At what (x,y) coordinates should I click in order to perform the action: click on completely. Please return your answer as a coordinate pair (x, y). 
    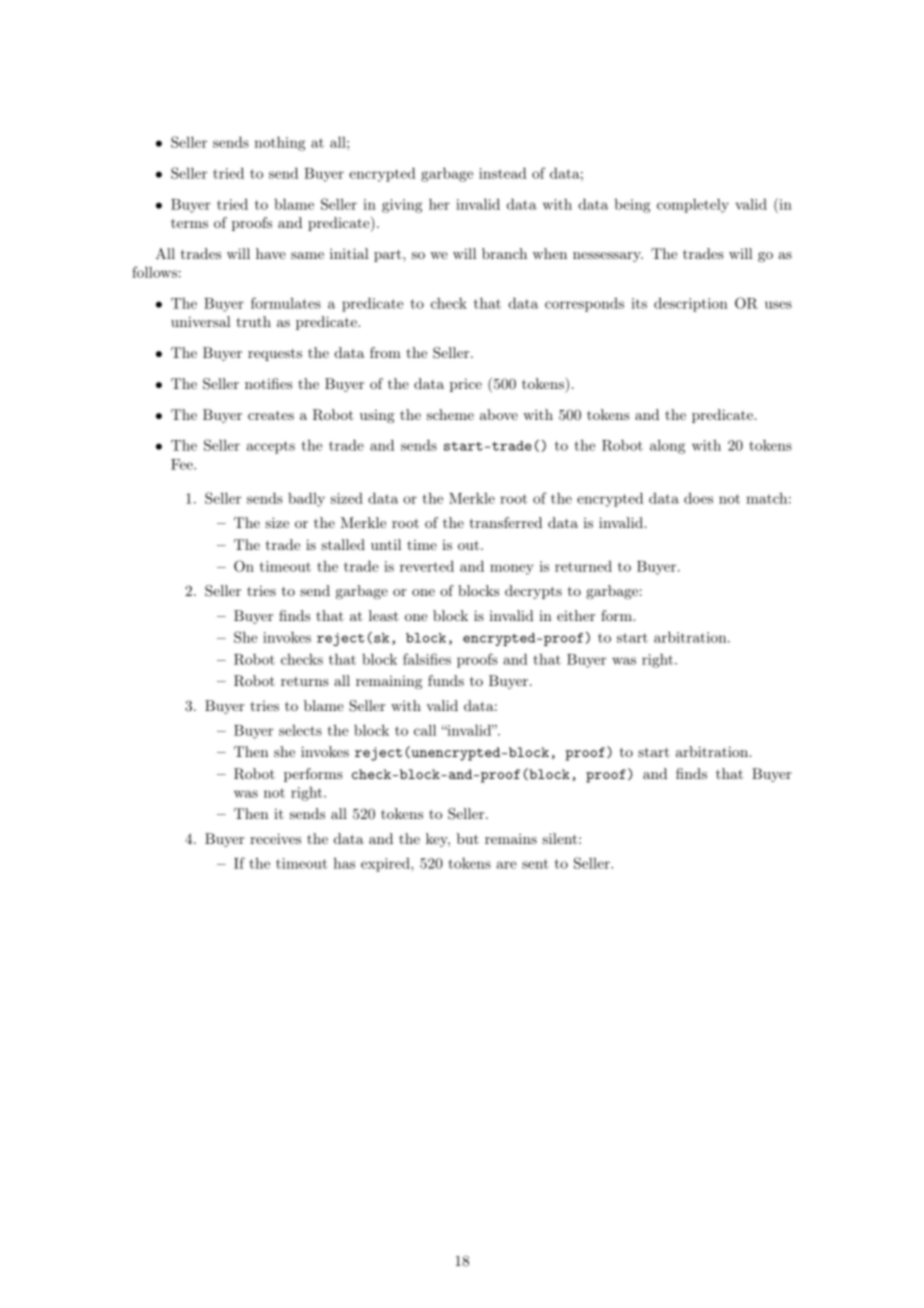
    Looking at the image, I should click on (693, 206).
